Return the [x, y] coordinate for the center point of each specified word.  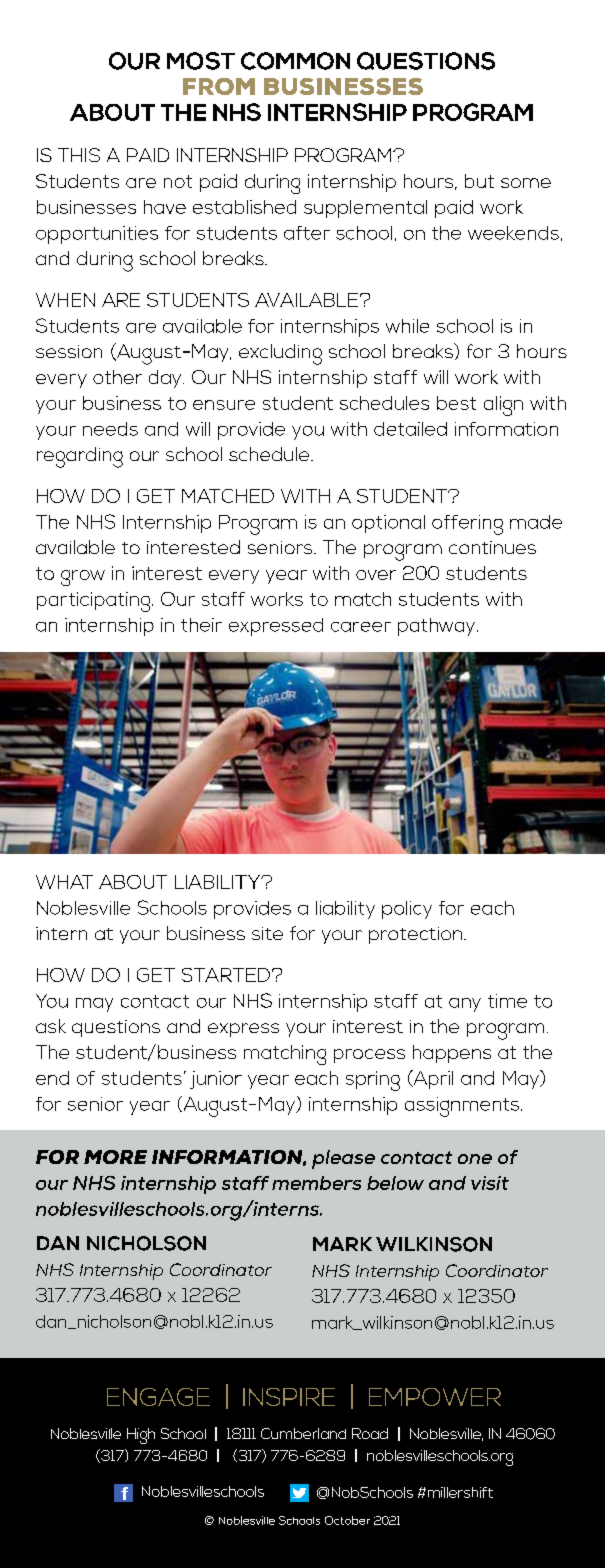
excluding [280, 354]
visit [490, 1183]
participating [95, 602]
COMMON [295, 61]
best [456, 403]
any [465, 1005]
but [479, 181]
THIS [79, 155]
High [141, 1436]
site [267, 933]
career [361, 627]
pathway [436, 627]
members [316, 1183]
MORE [115, 1157]
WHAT [64, 882]
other [117, 377]
